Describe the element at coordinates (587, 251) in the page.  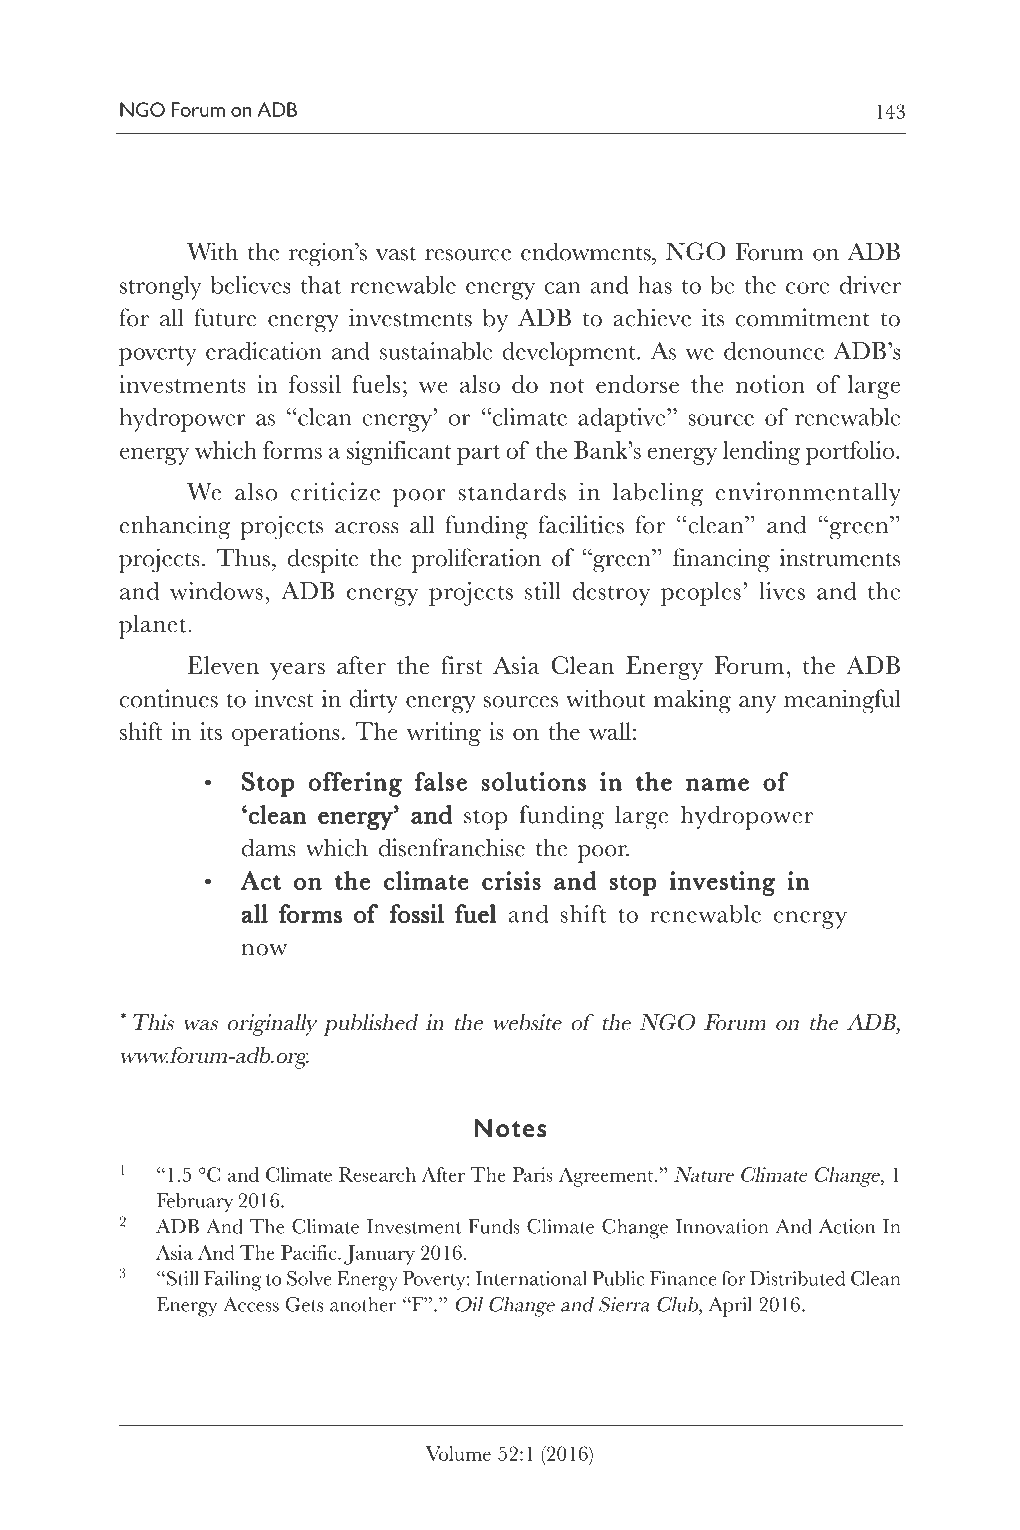
I see `endowments` at that location.
